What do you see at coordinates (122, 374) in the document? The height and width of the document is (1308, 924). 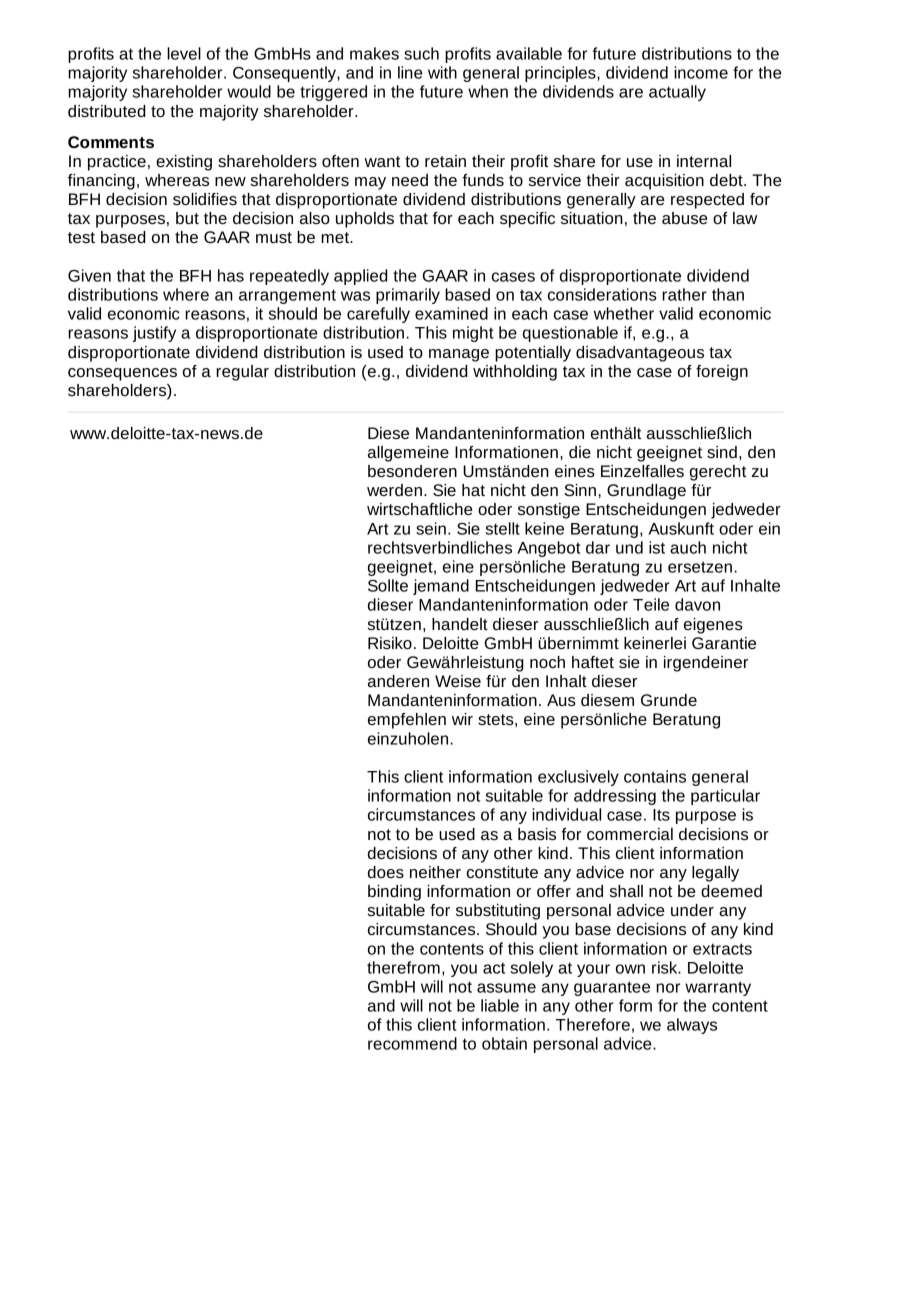 I see `consequences` at bounding box center [122, 374].
